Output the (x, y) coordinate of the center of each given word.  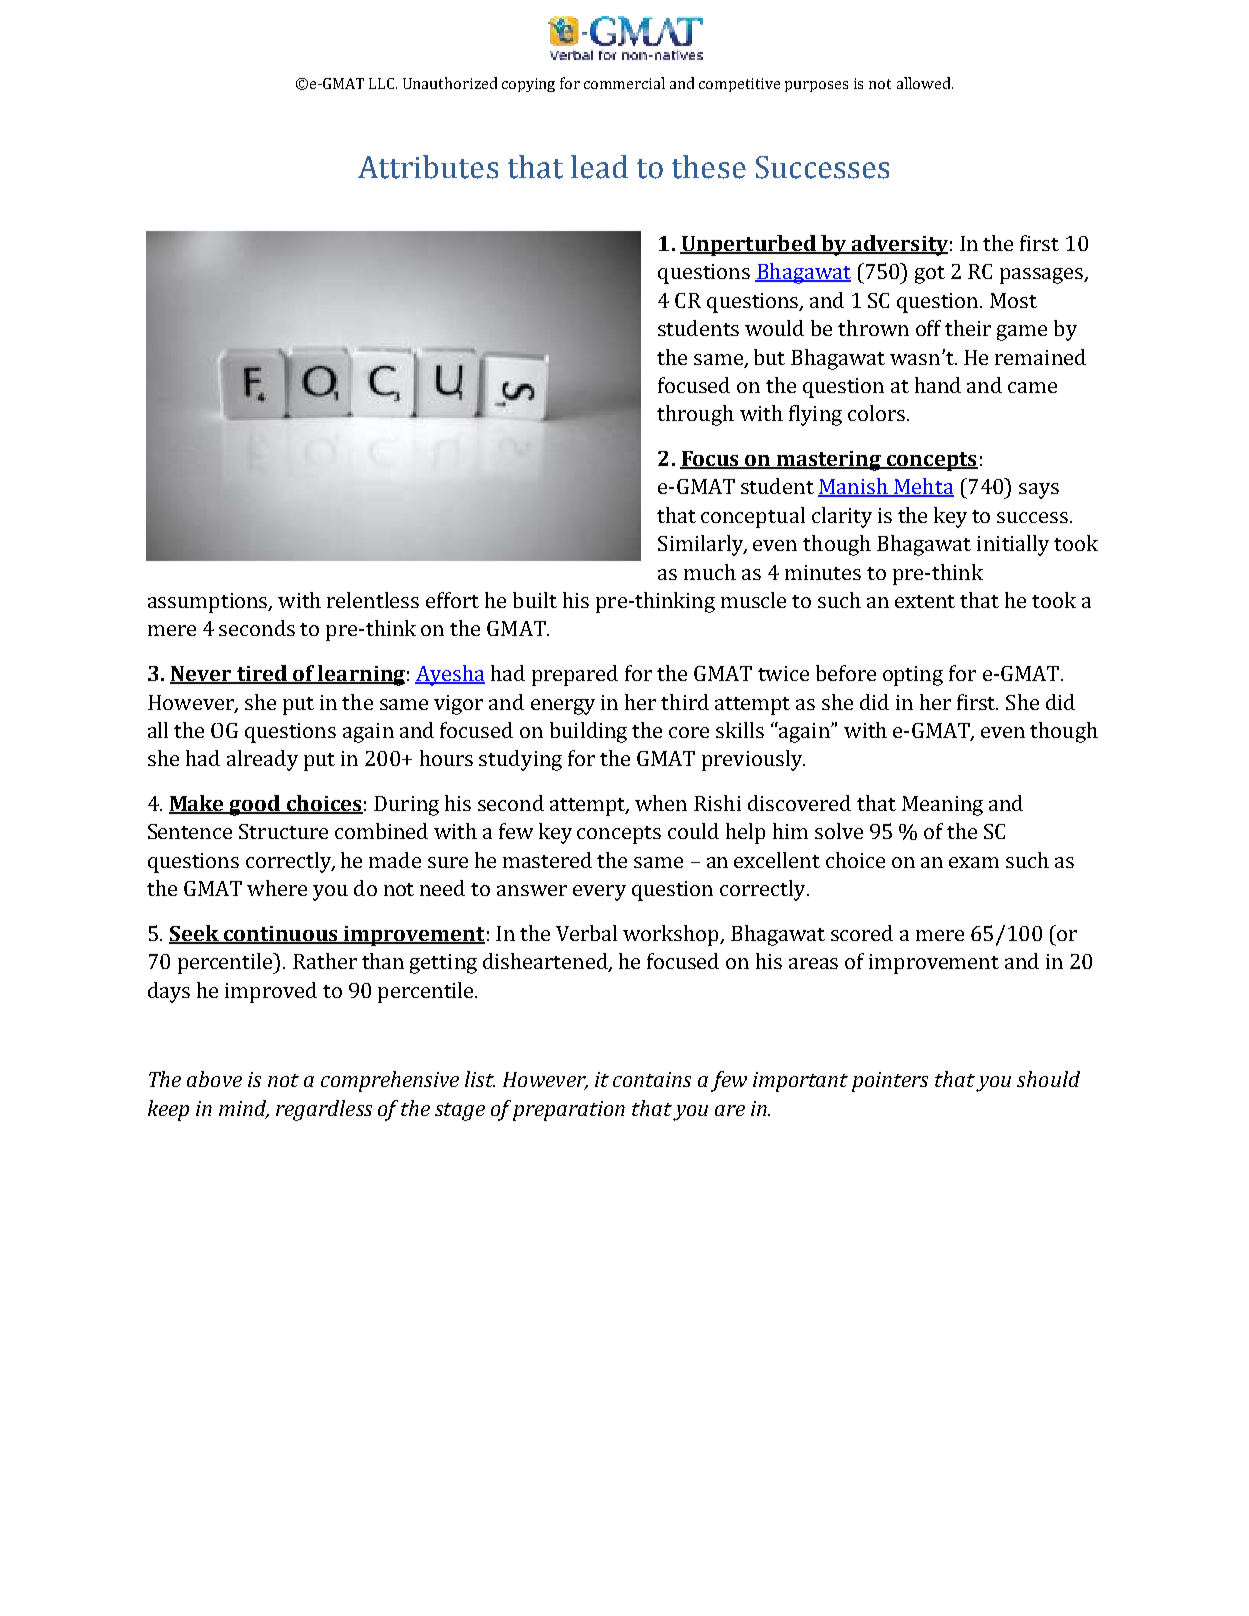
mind (244, 1109)
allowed (925, 83)
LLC (383, 83)
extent (925, 601)
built (535, 600)
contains (652, 1079)
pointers (890, 1082)
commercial (624, 83)
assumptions (209, 603)
